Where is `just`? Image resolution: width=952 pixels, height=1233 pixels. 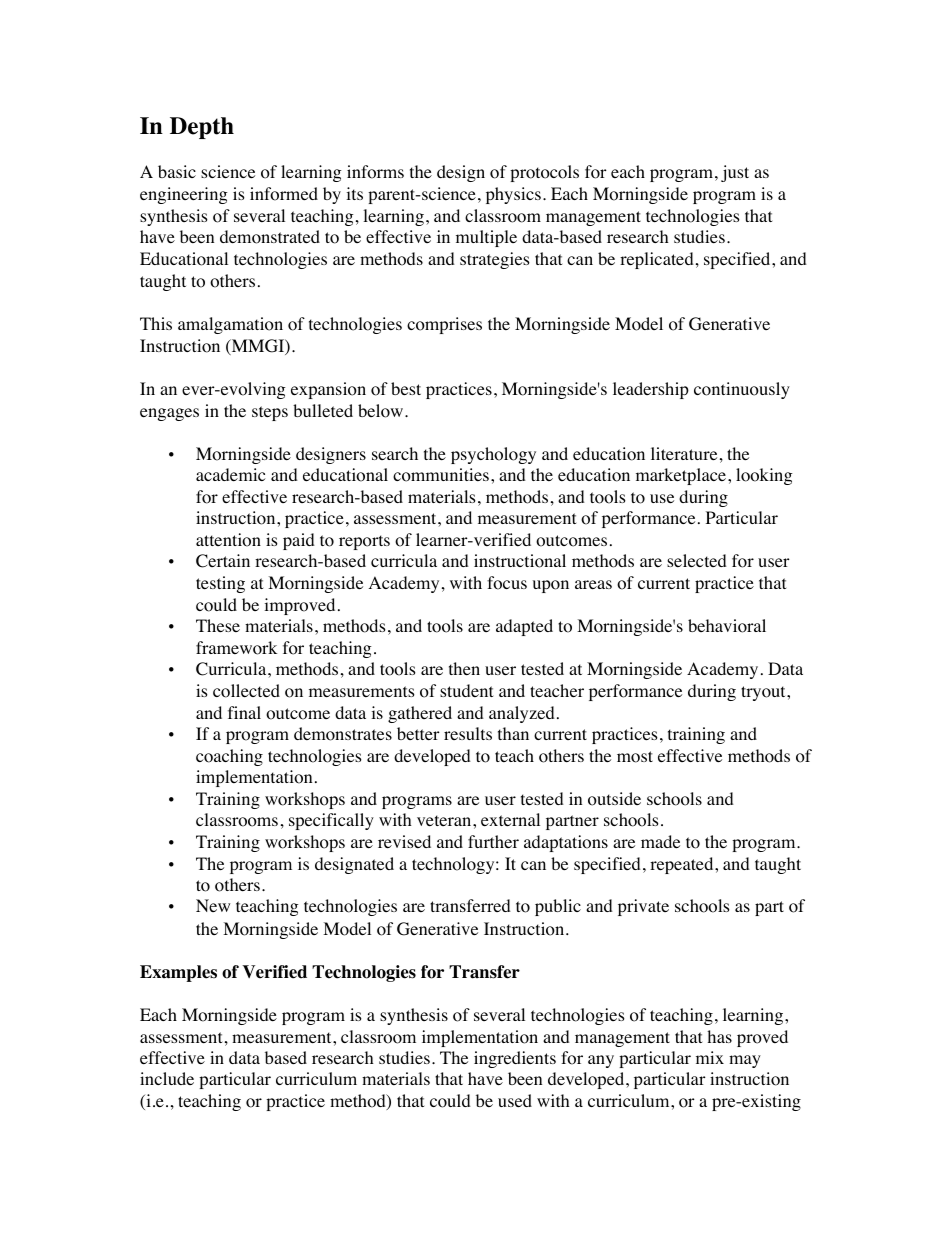
just is located at coordinates (735, 173).
